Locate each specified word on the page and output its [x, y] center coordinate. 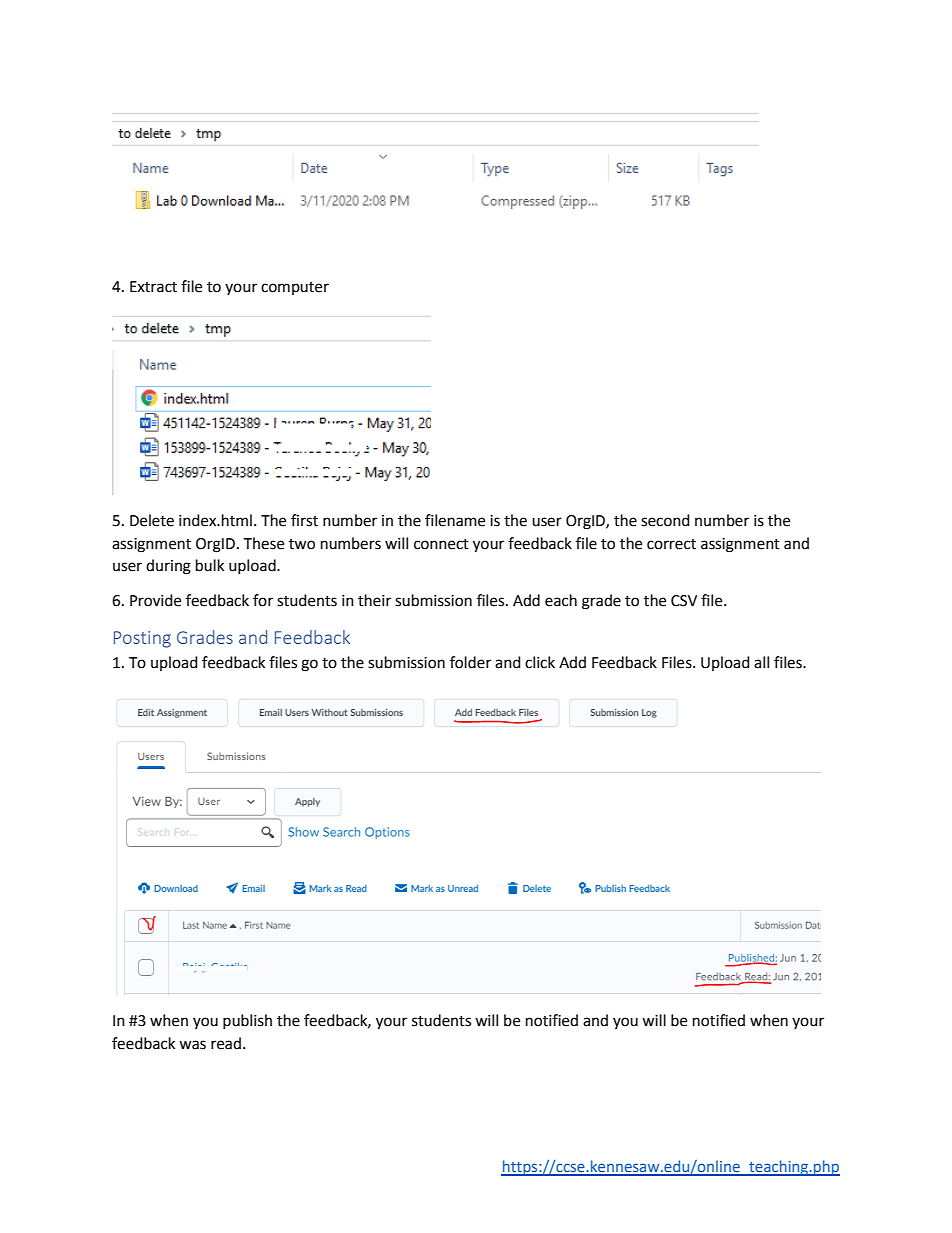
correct [671, 544]
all [761, 662]
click [540, 662]
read [226, 1043]
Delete [152, 520]
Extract [153, 287]
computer [295, 288]
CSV [684, 601]
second [665, 520]
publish [247, 1021]
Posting [142, 639]
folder [470, 662]
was [192, 1045]
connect [441, 544]
